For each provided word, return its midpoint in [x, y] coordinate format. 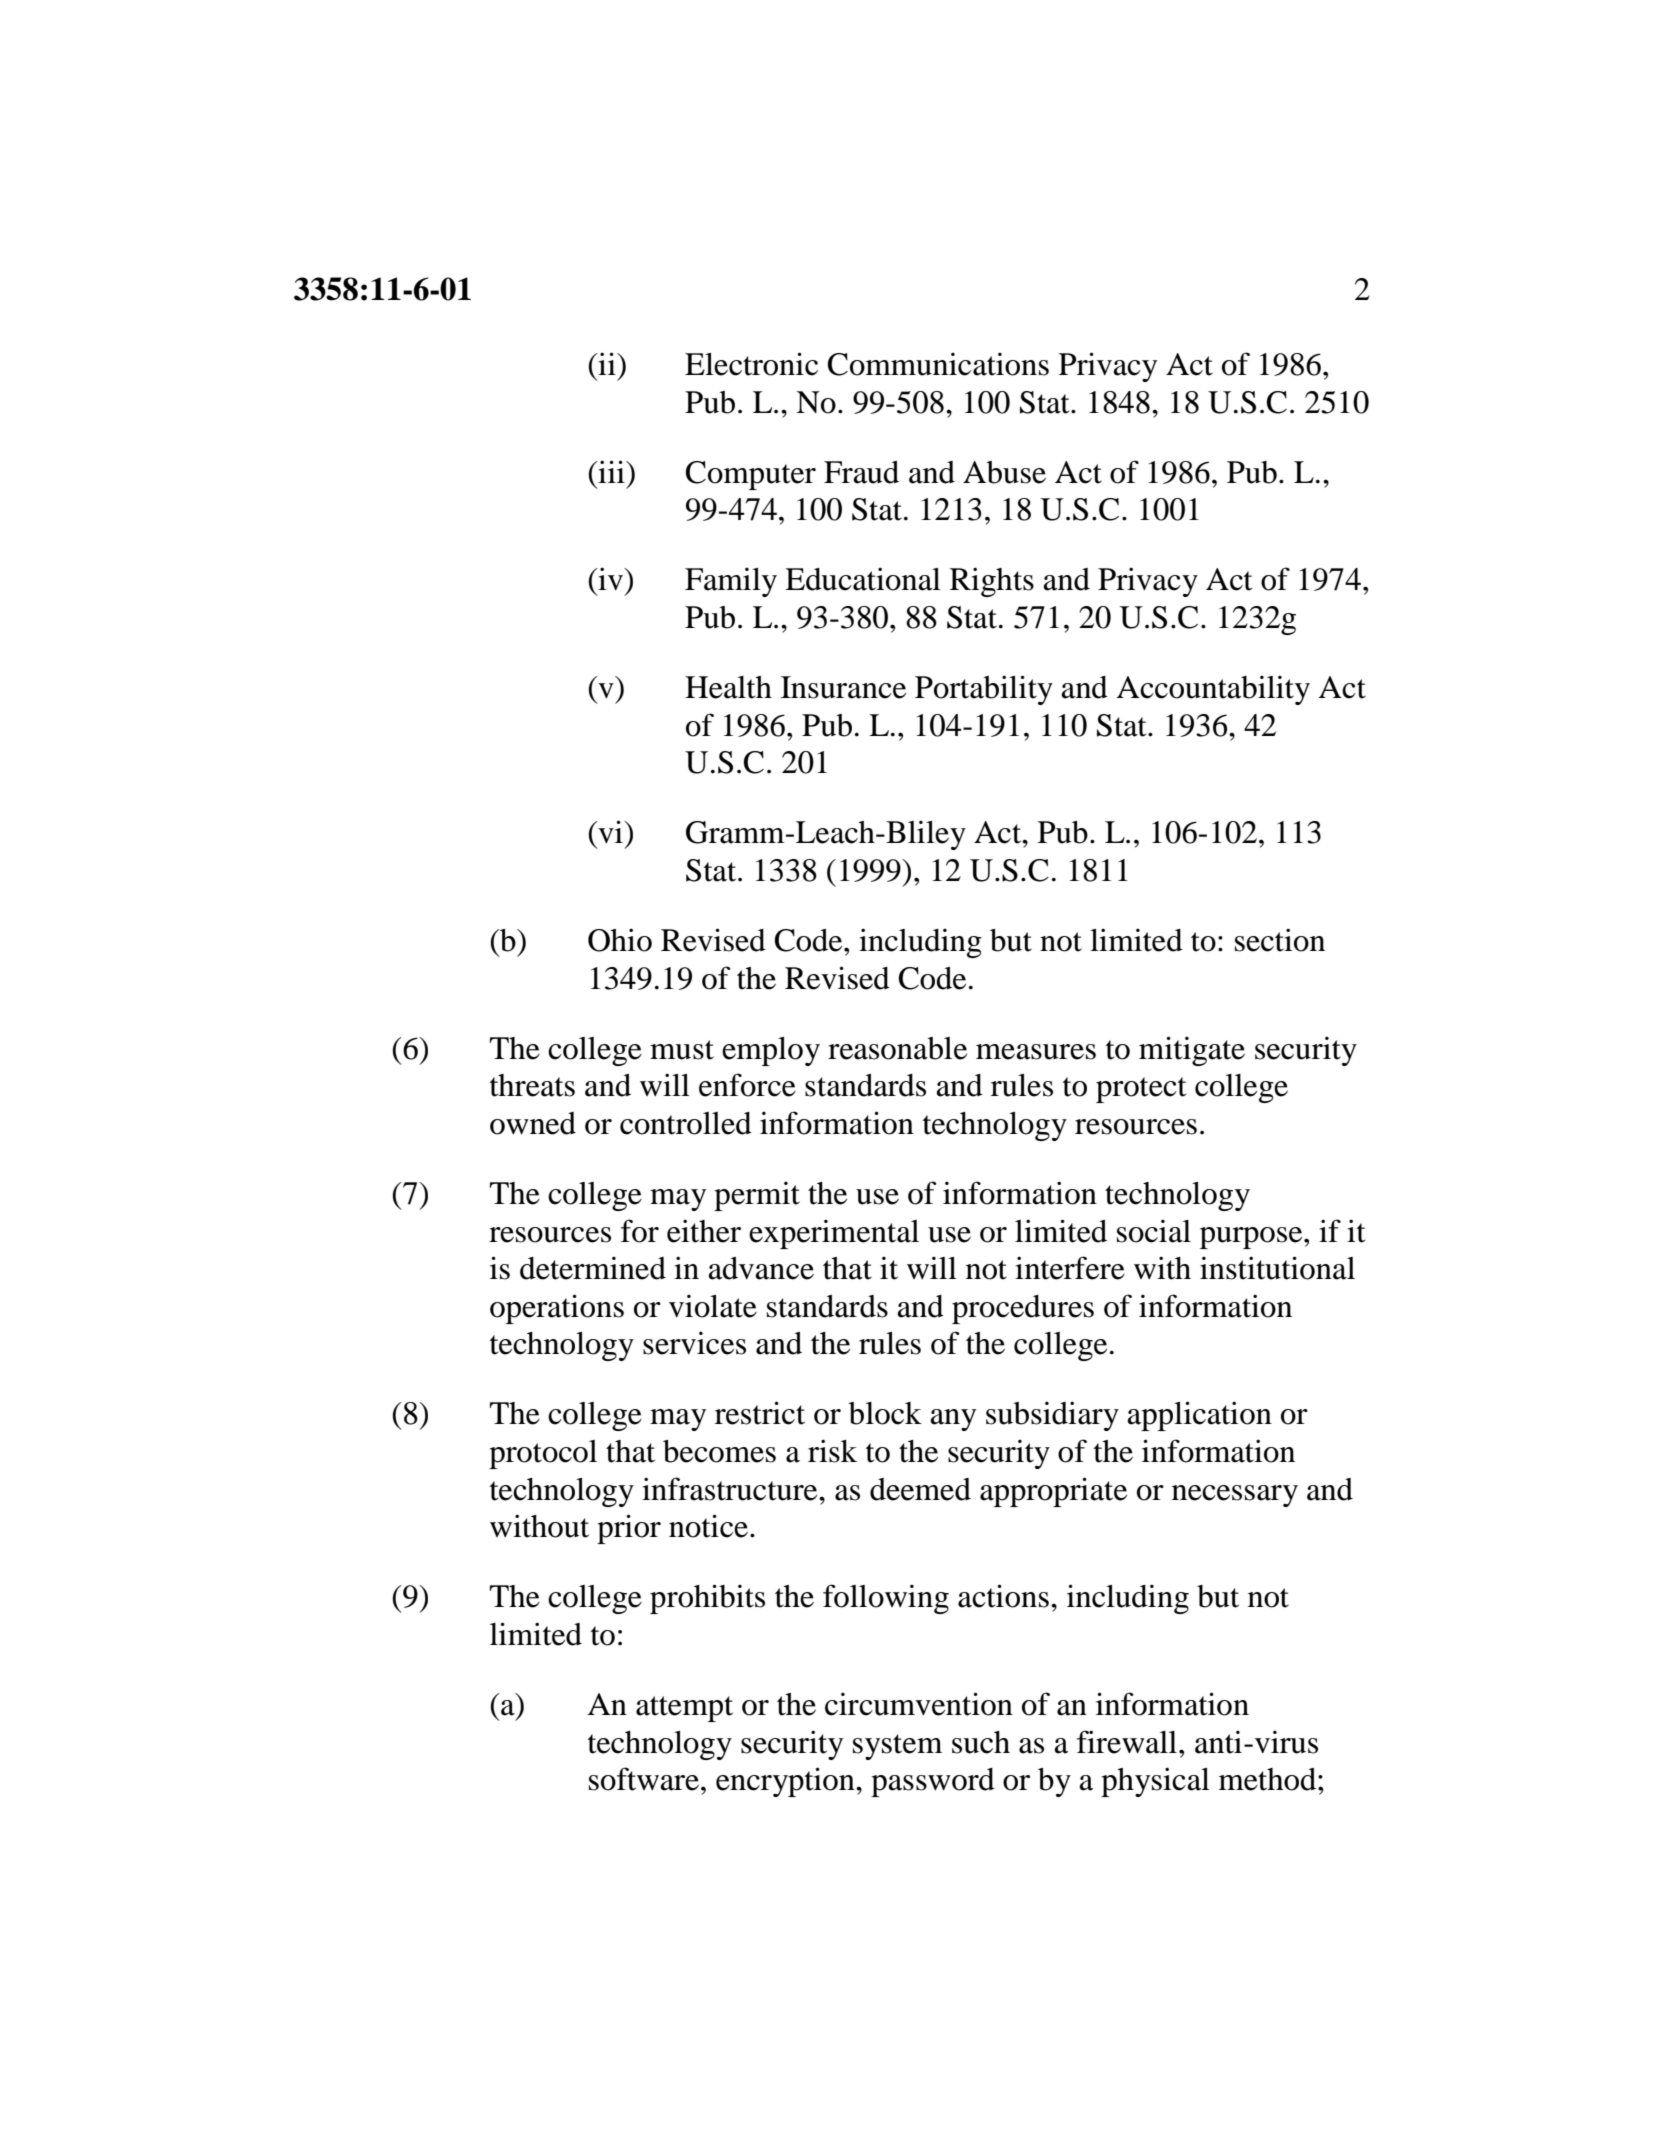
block [885, 1413]
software [644, 1779]
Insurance [843, 687]
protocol [543, 1454]
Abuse [1004, 472]
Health [728, 687]
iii [611, 471]
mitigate [1192, 1051]
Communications [938, 364]
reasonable [897, 1048]
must [682, 1050]
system [897, 1747]
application [1199, 1416]
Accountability [1213, 690]
